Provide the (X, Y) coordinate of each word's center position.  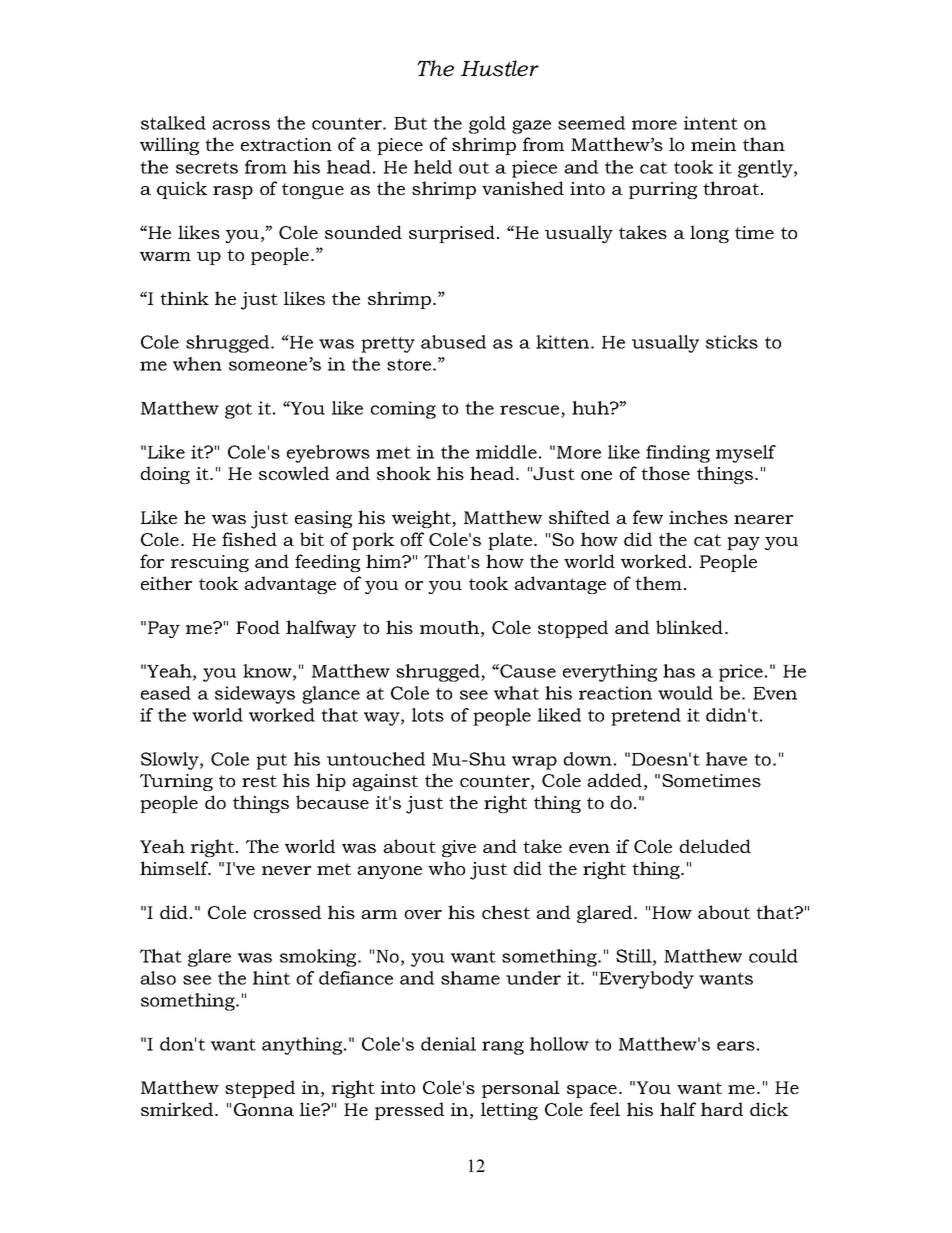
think (184, 298)
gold (487, 125)
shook (404, 473)
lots (428, 715)
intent (711, 123)
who (446, 868)
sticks (732, 342)
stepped (260, 1089)
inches (698, 517)
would (685, 693)
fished (249, 539)
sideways (255, 695)
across (241, 125)
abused (453, 342)
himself (175, 868)
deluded (715, 846)
